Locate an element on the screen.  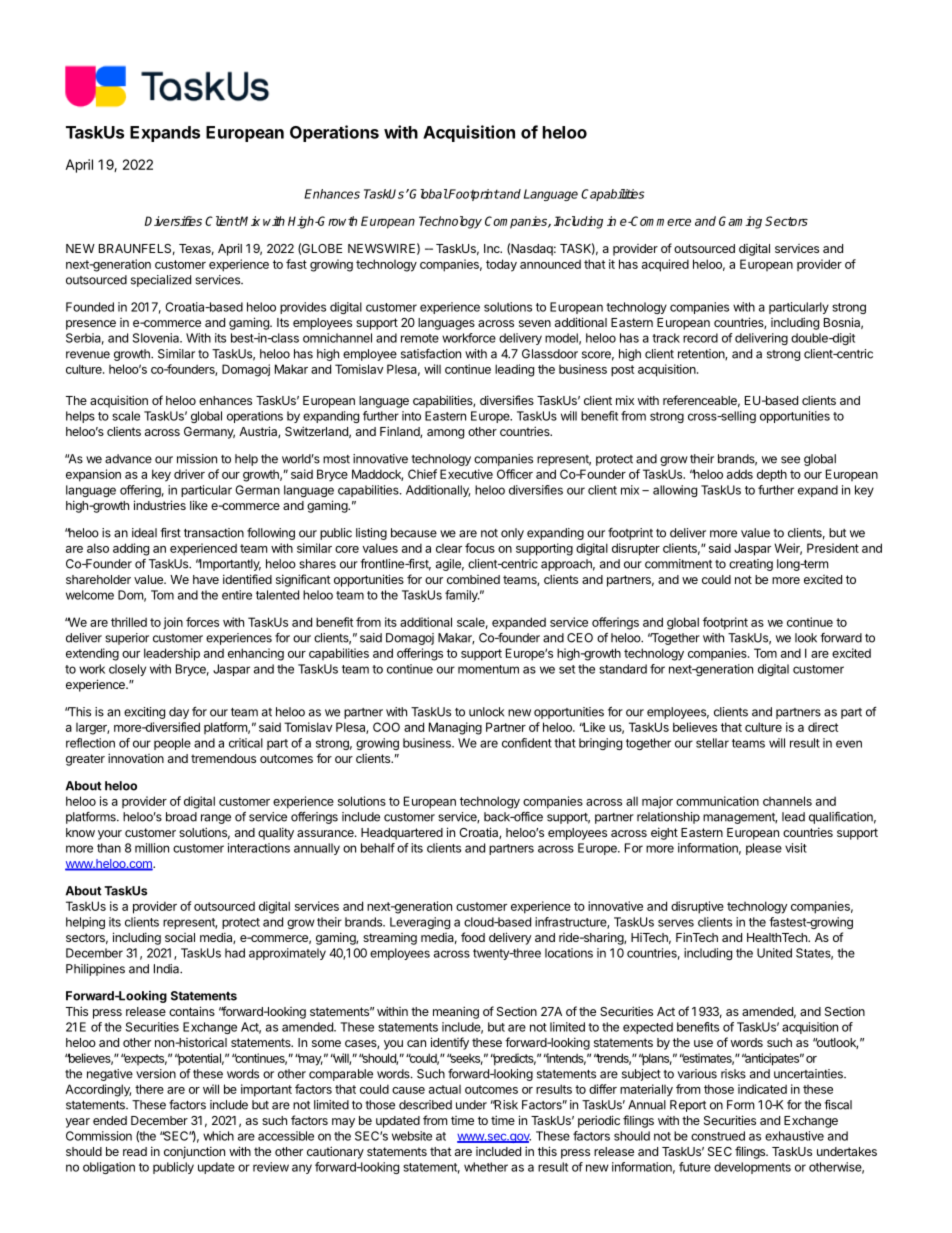
conjunction is located at coordinates (194, 1152).
